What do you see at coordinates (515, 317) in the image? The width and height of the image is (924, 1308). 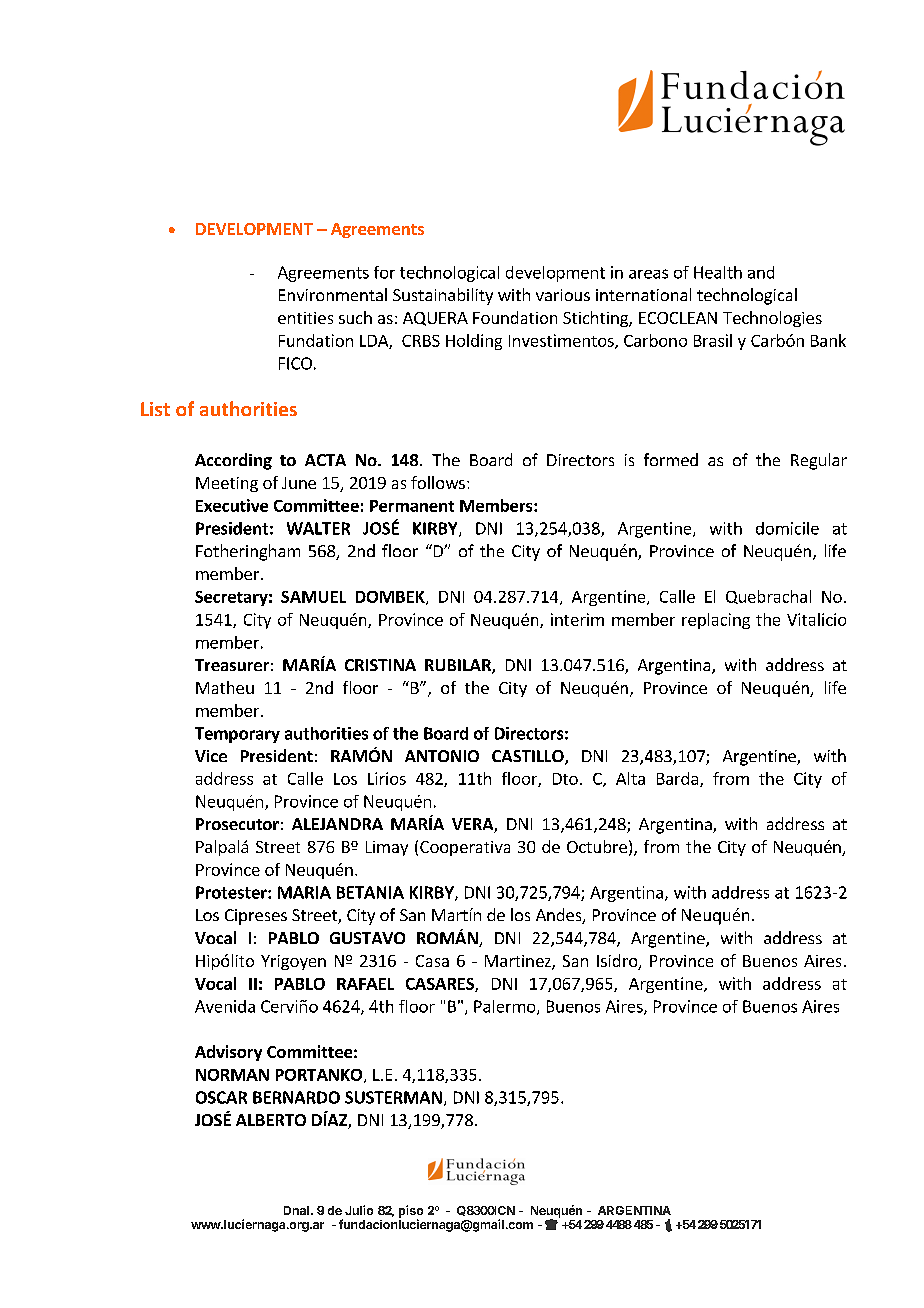 I see `Foundation` at bounding box center [515, 317].
